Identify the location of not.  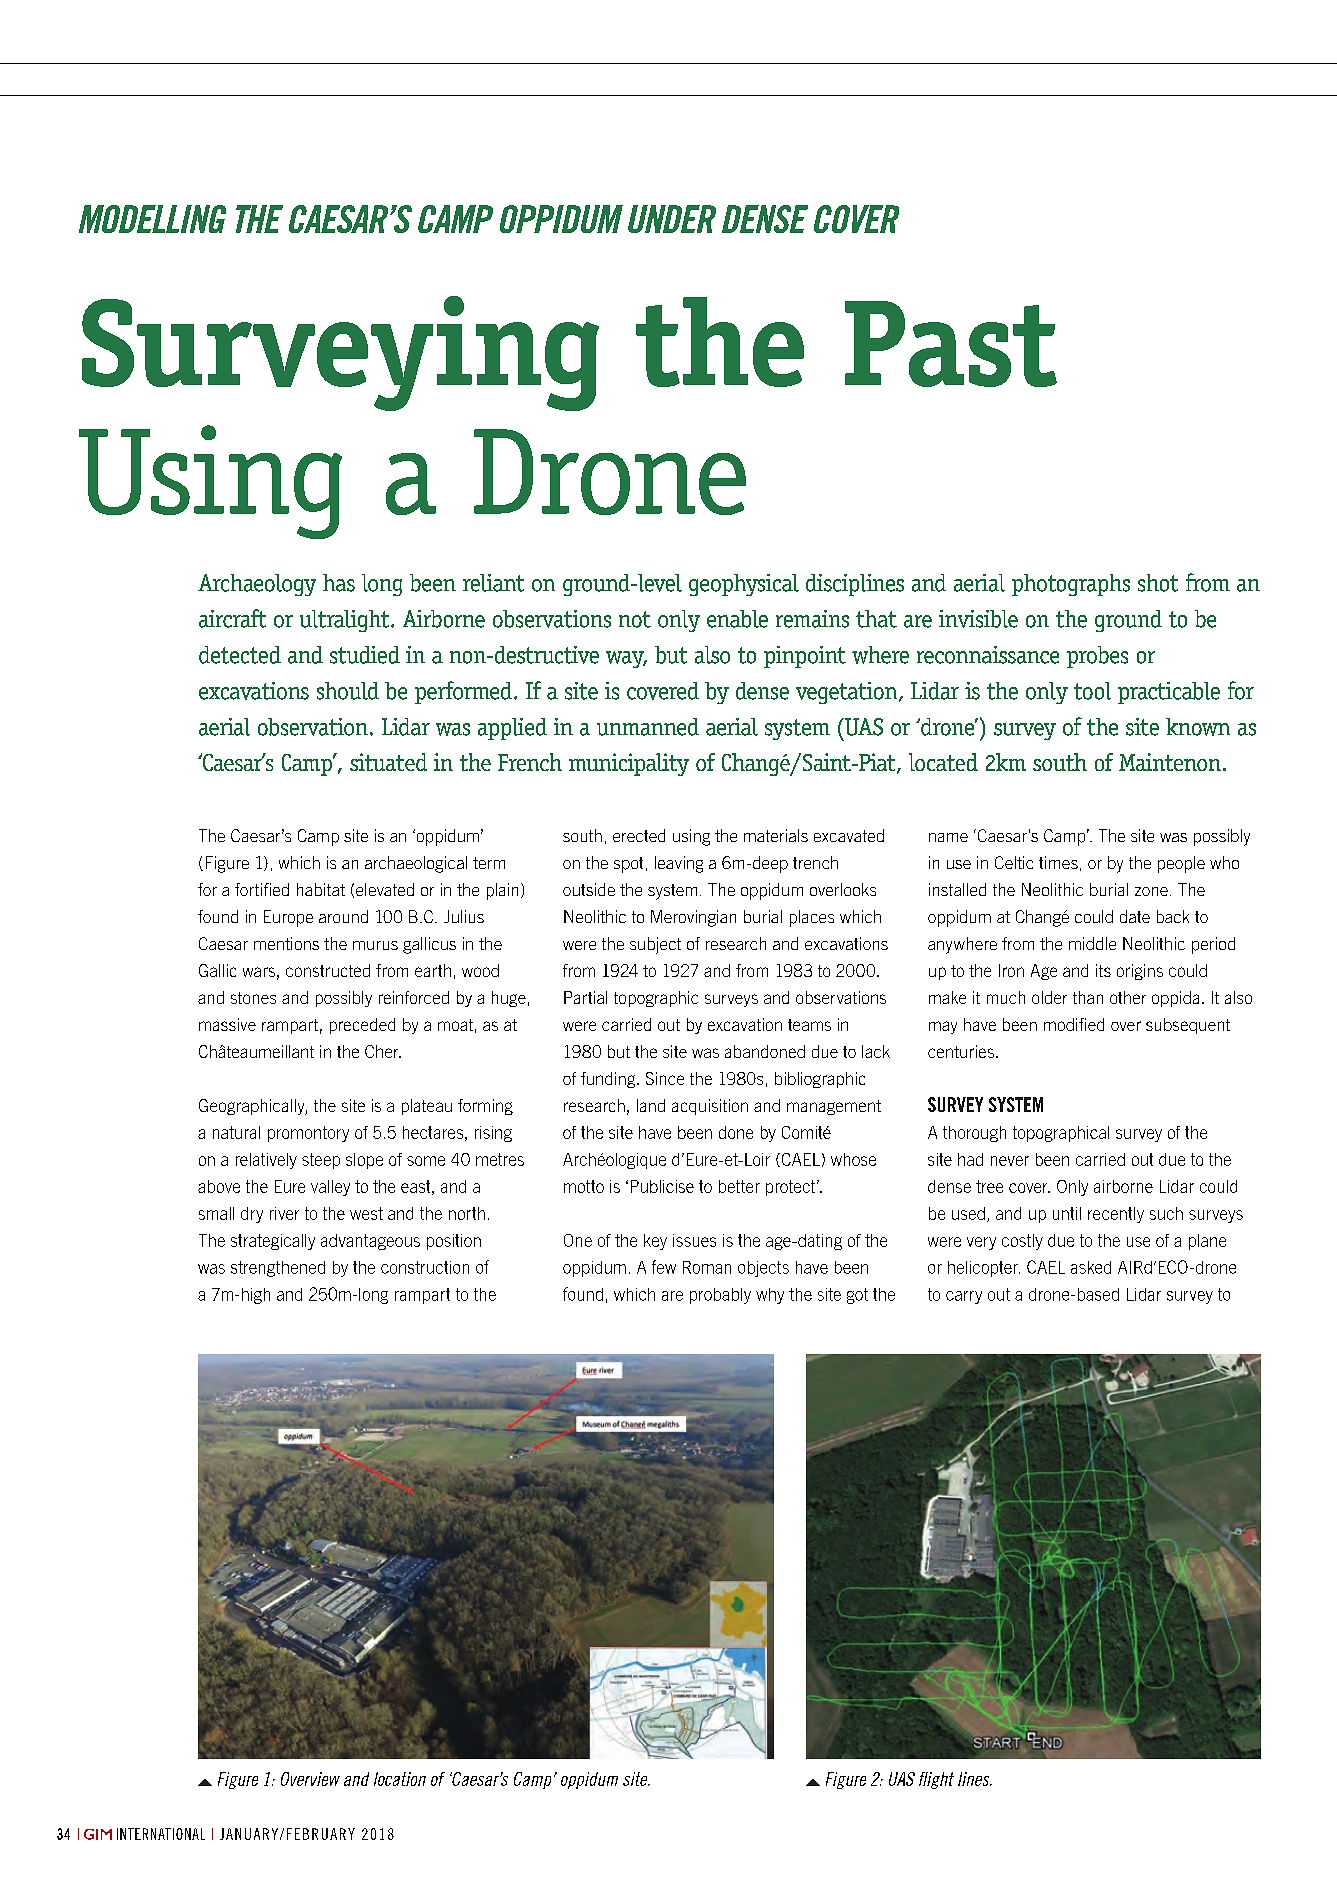
(635, 619).
